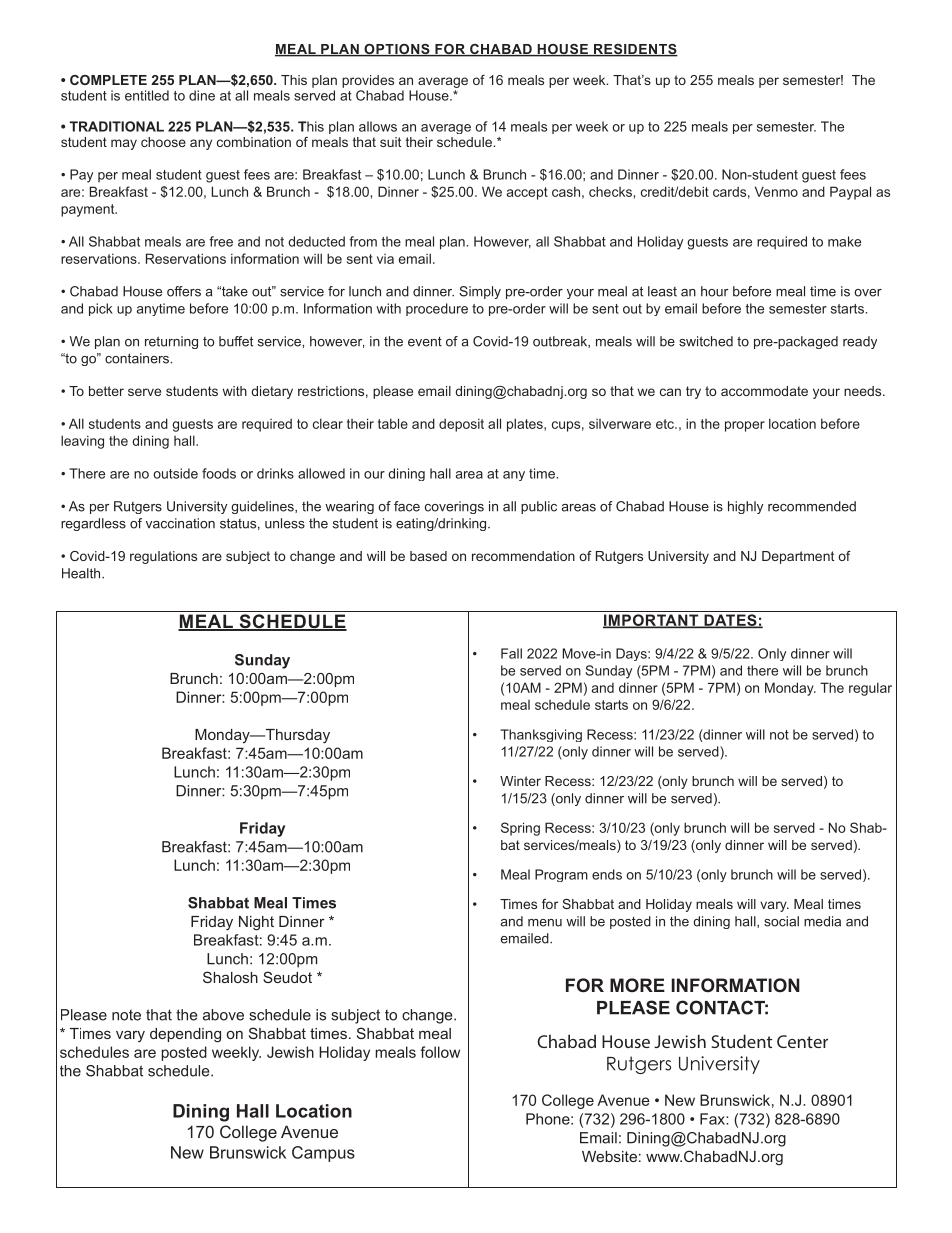  I want to click on OPTIONS, so click(397, 50).
